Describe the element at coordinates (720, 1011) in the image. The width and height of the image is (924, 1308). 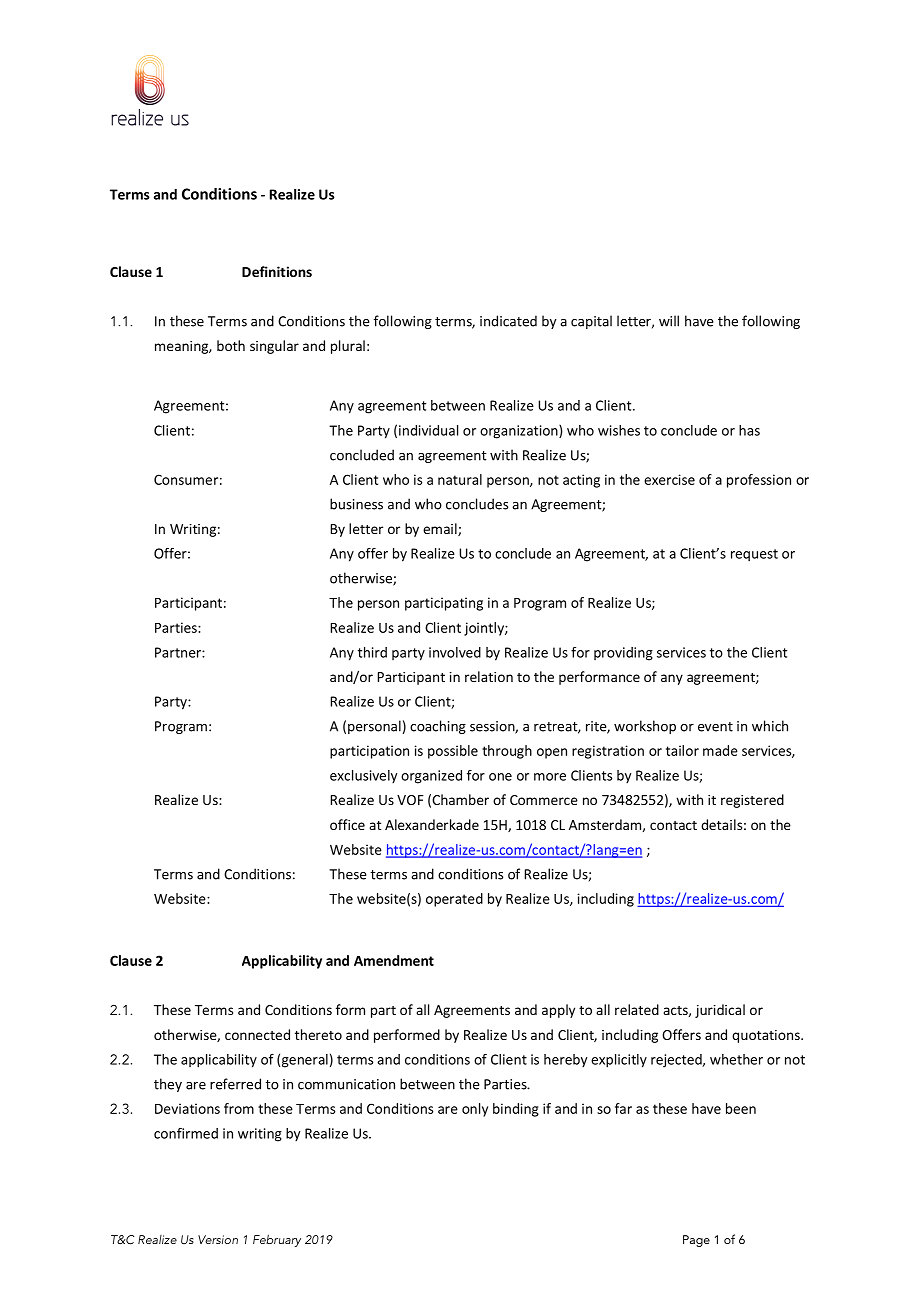
I see `juridical` at that location.
